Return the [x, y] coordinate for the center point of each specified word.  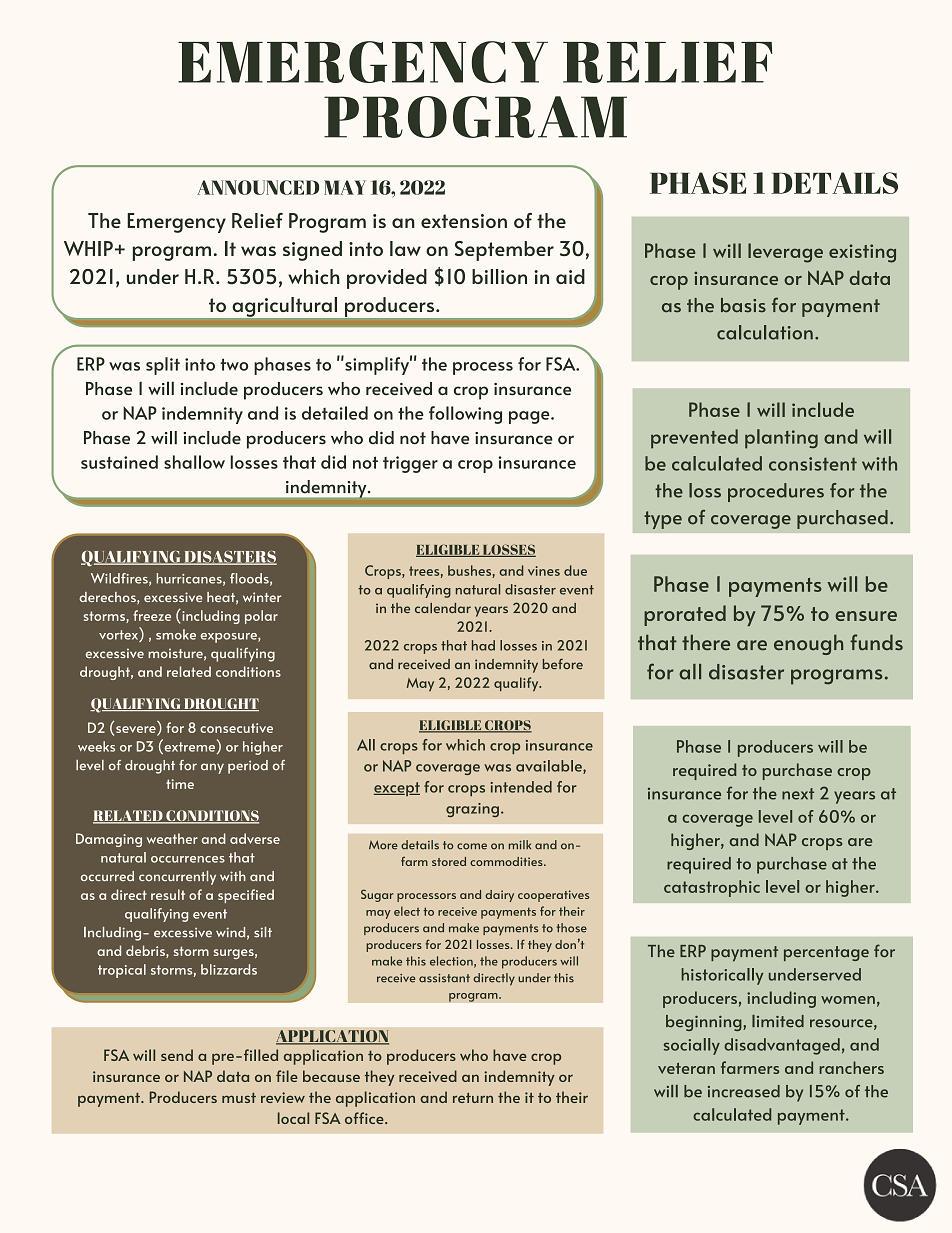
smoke [176, 634]
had [483, 645]
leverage [785, 253]
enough [808, 644]
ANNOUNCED [258, 187]
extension [464, 221]
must [239, 1098]
